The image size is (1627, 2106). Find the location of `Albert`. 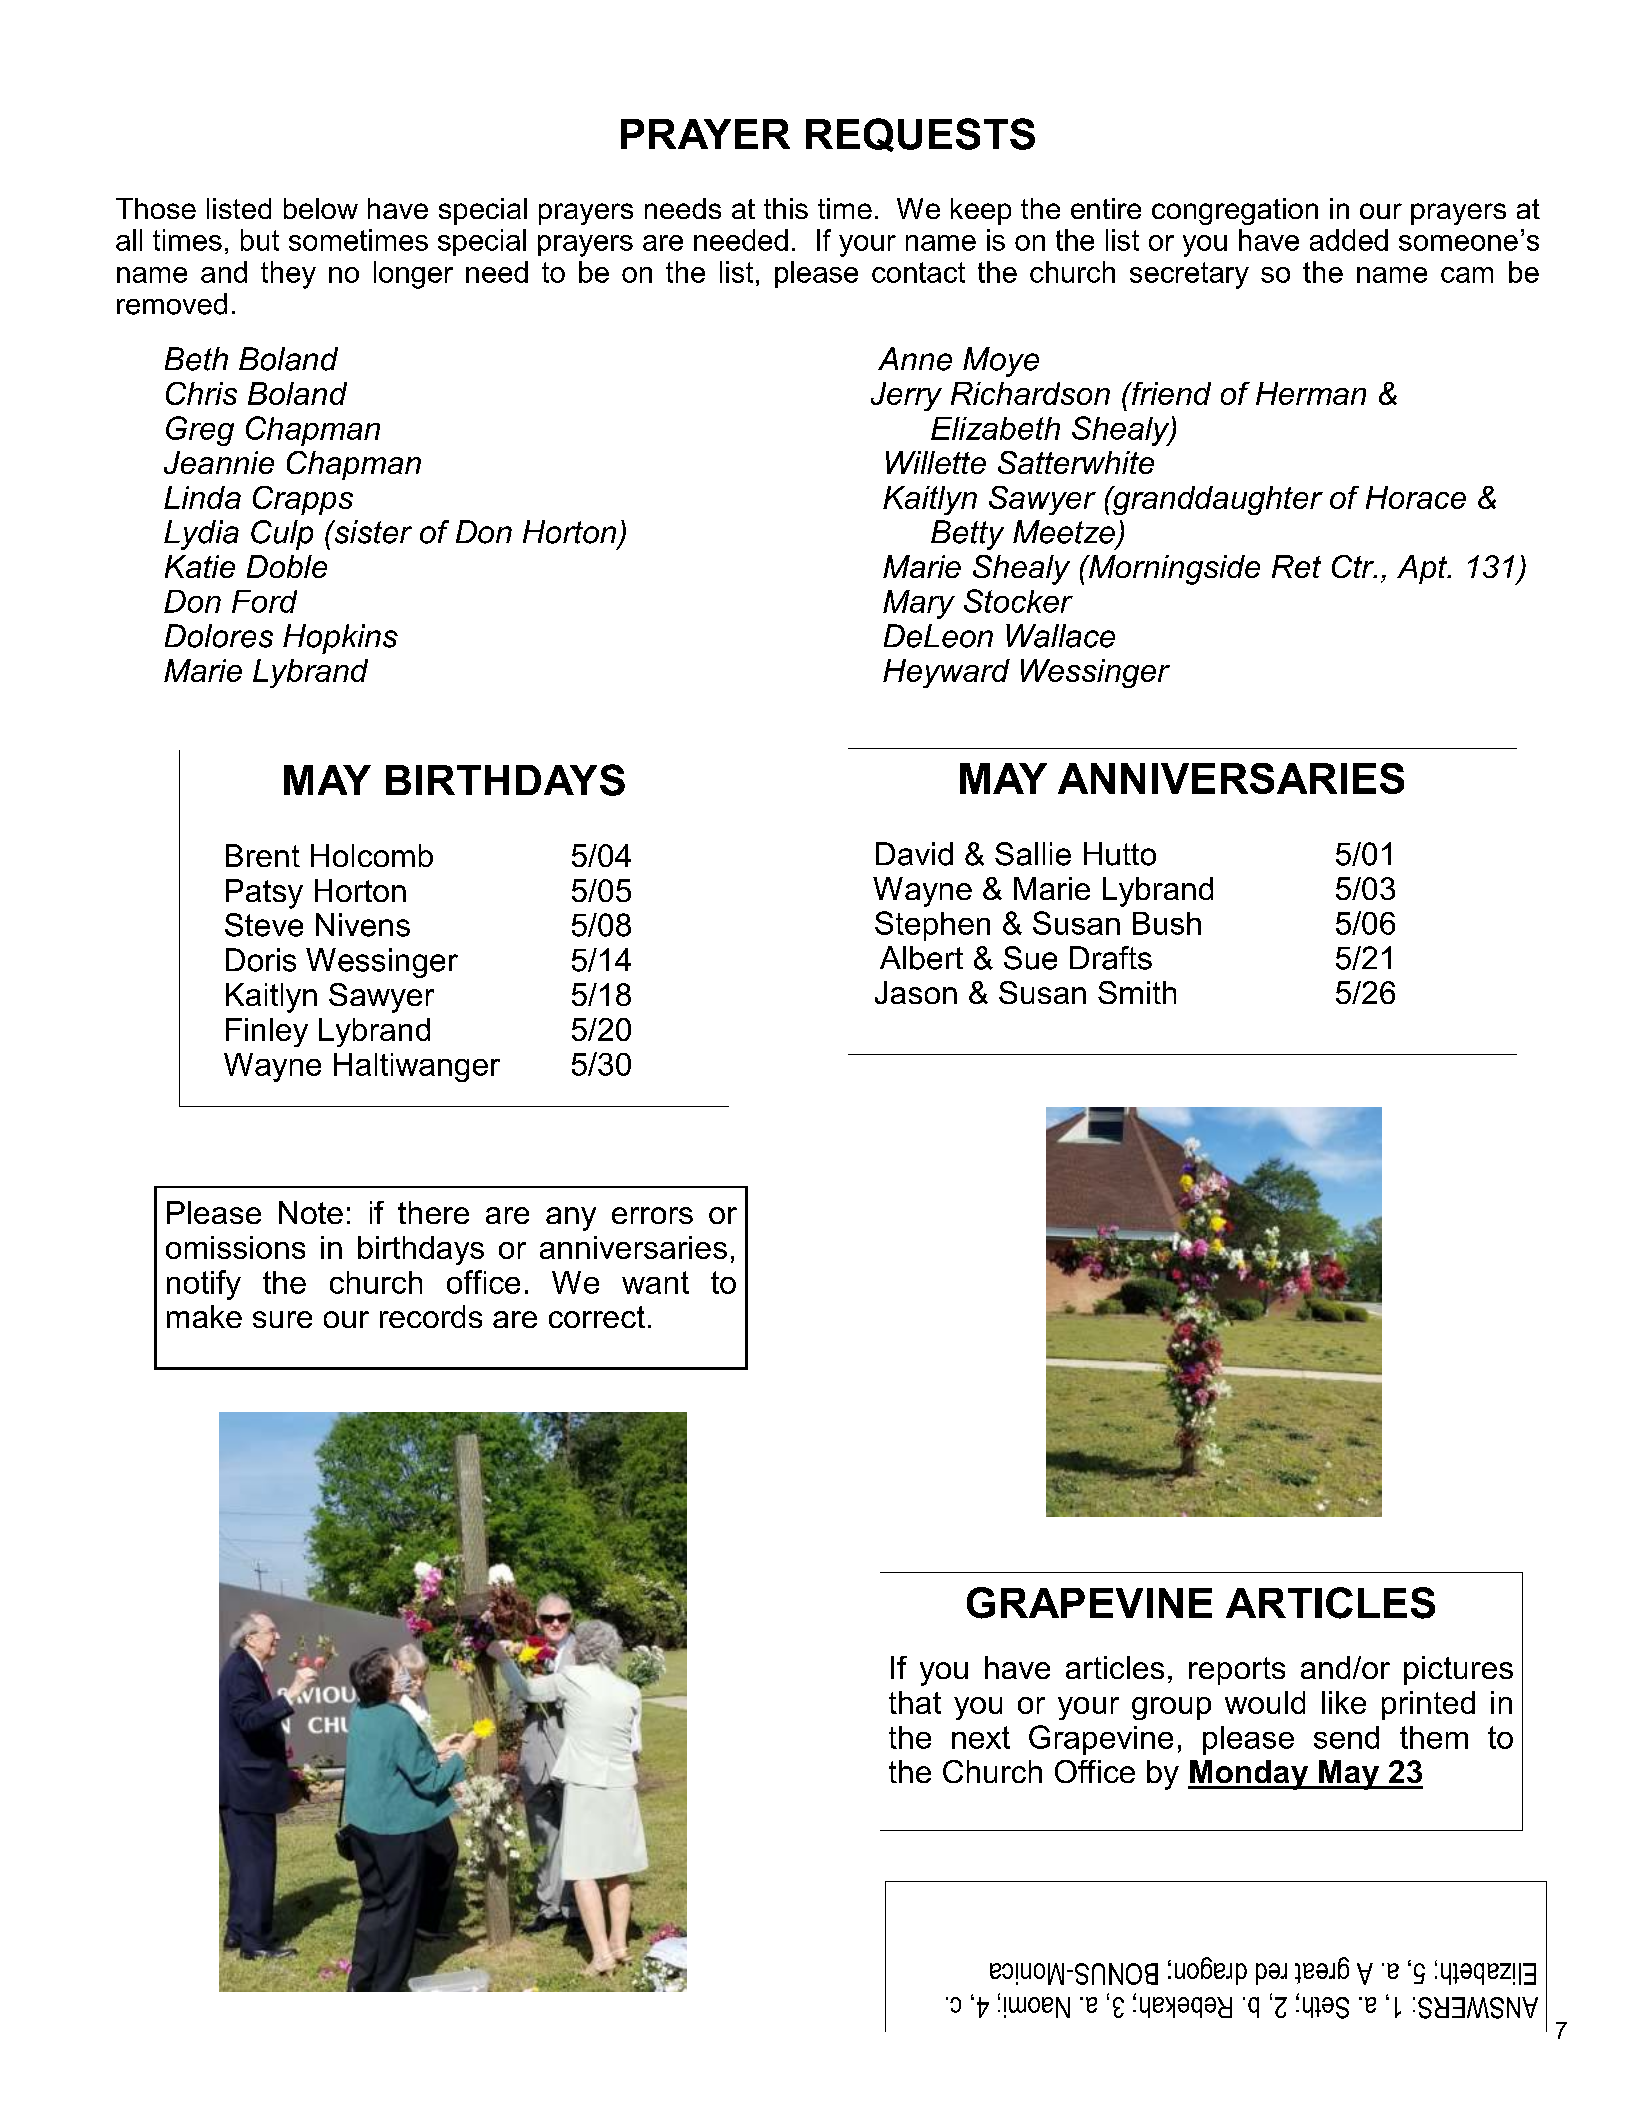

Albert is located at coordinates (921, 958).
